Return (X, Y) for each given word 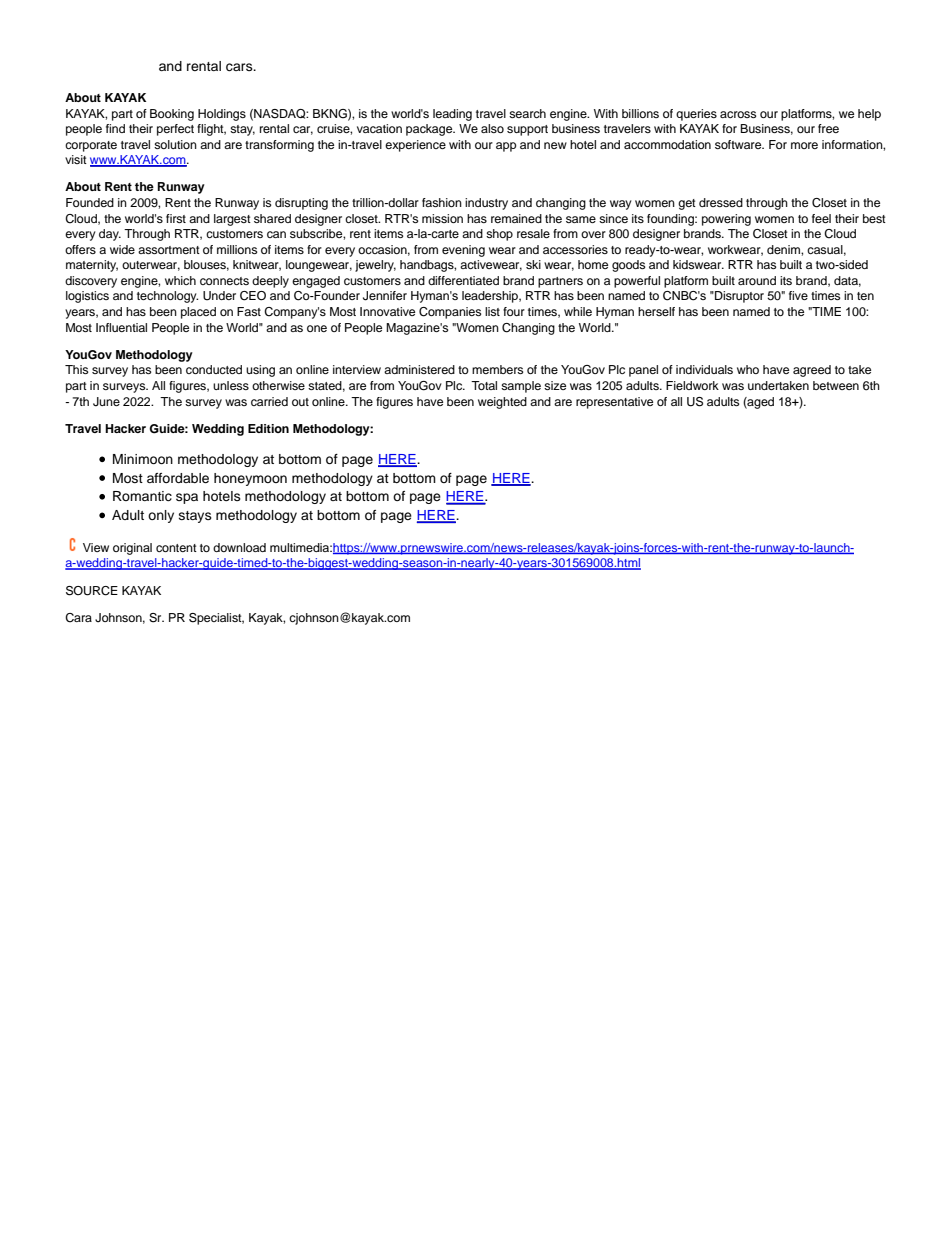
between (836, 385)
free (828, 128)
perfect (175, 130)
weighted (502, 403)
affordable (178, 478)
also (492, 128)
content (176, 548)
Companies (450, 313)
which (180, 280)
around (757, 280)
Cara (78, 618)
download (239, 547)
